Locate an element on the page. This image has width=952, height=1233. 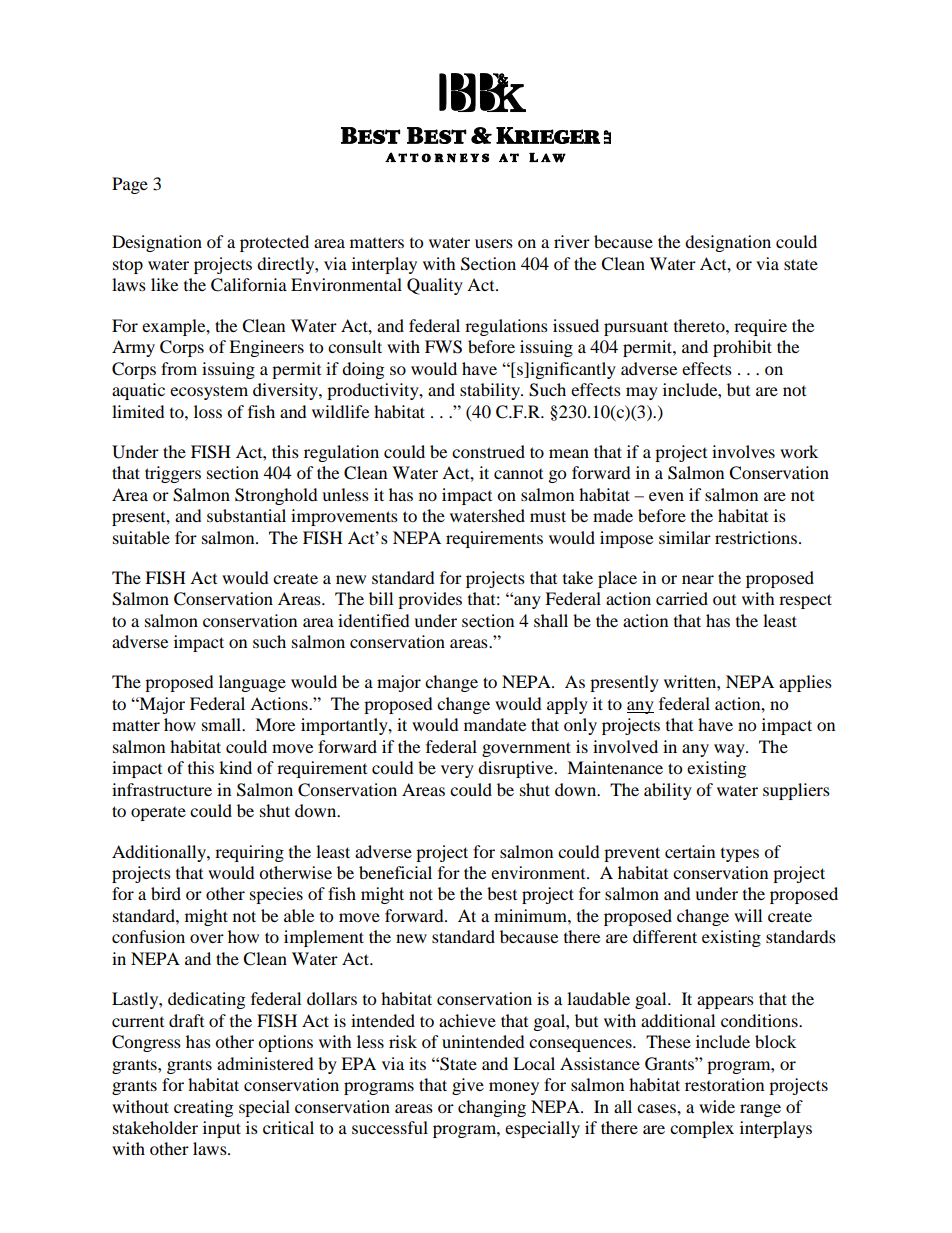
protected is located at coordinates (274, 243).
